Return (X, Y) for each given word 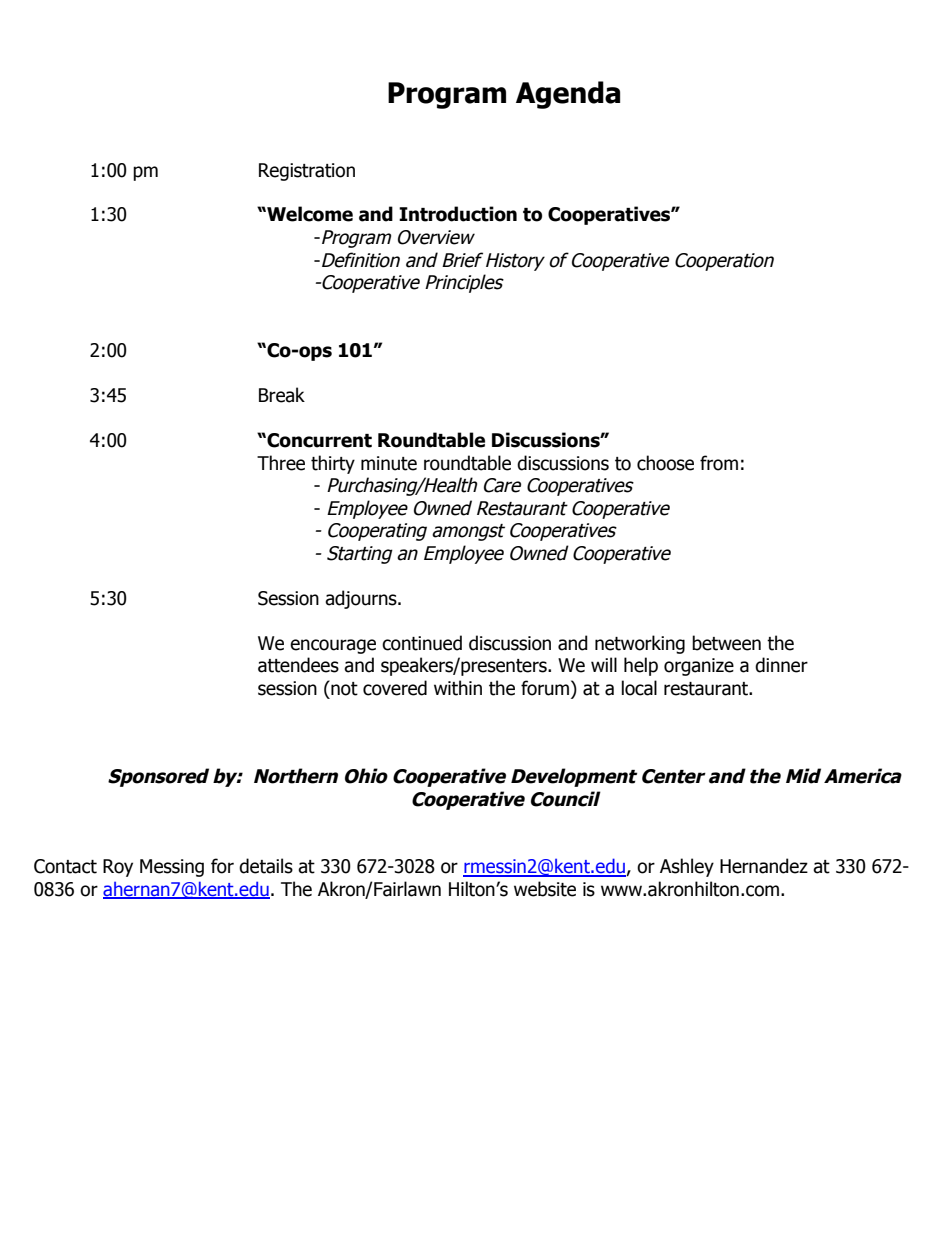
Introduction (458, 214)
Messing (172, 868)
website (545, 889)
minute (389, 463)
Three (281, 463)
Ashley (687, 867)
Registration (307, 172)
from (719, 463)
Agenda (568, 95)
